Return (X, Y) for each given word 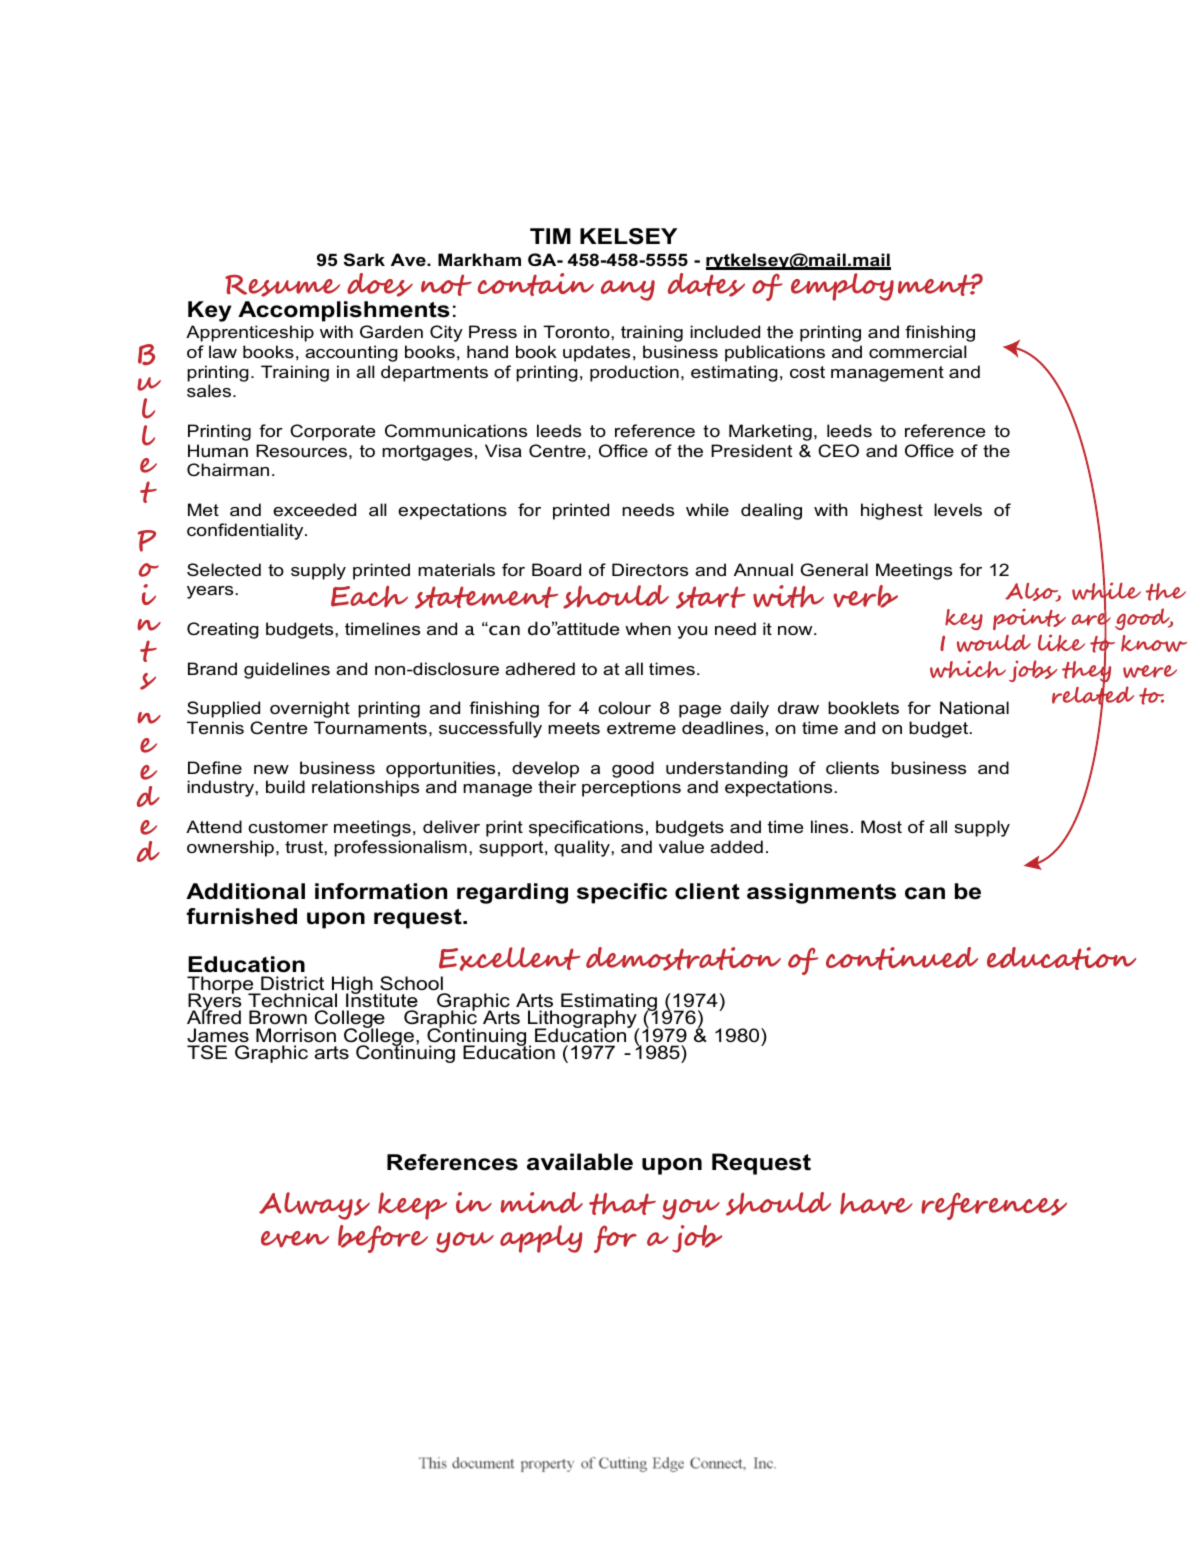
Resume (282, 286)
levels (958, 509)
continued (902, 958)
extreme (641, 728)
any (628, 290)
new (271, 769)
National (974, 707)
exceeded (314, 509)
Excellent (510, 959)
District (292, 983)
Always (314, 1206)
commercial (917, 351)
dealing (771, 511)
